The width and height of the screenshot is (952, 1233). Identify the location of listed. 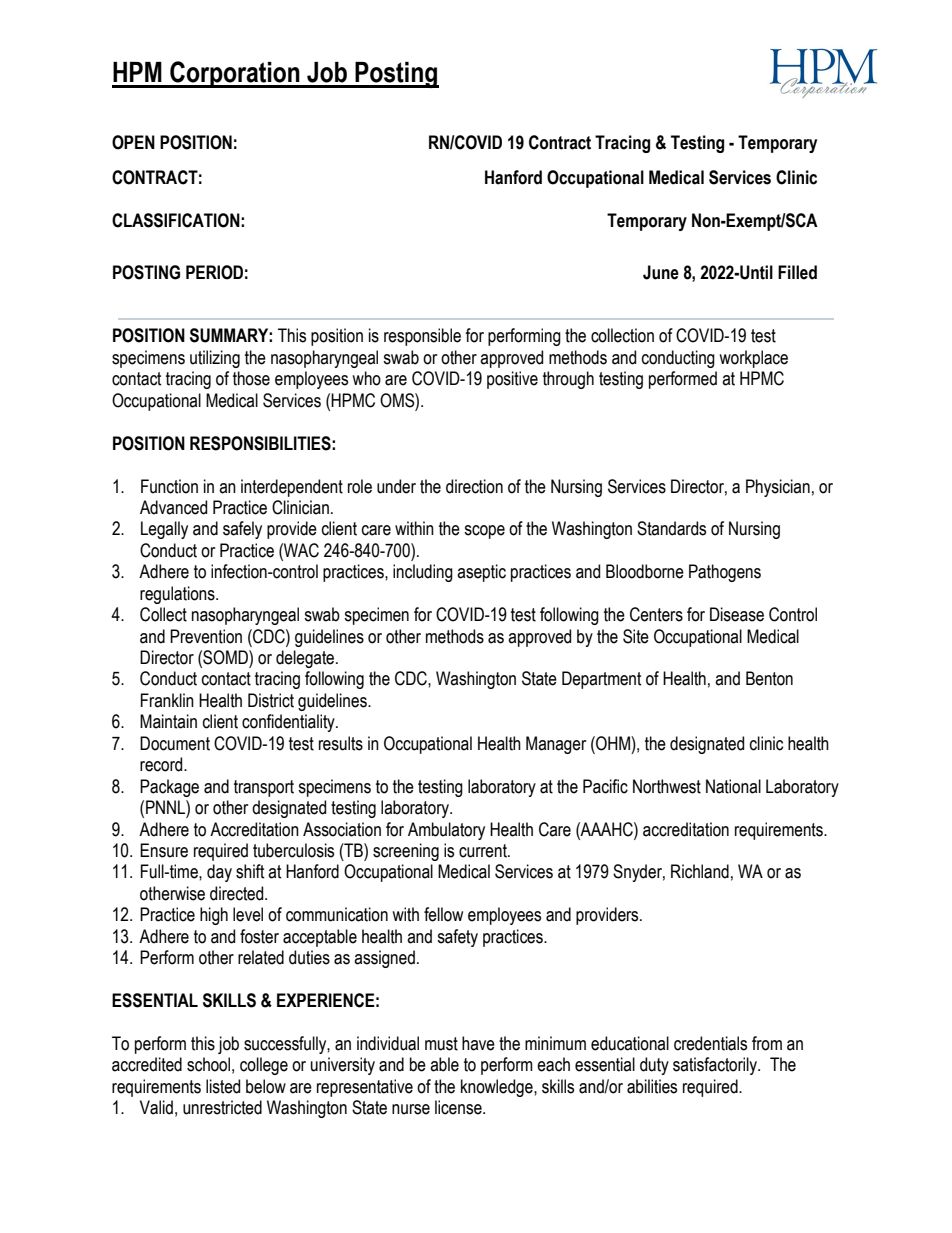
(223, 1086).
